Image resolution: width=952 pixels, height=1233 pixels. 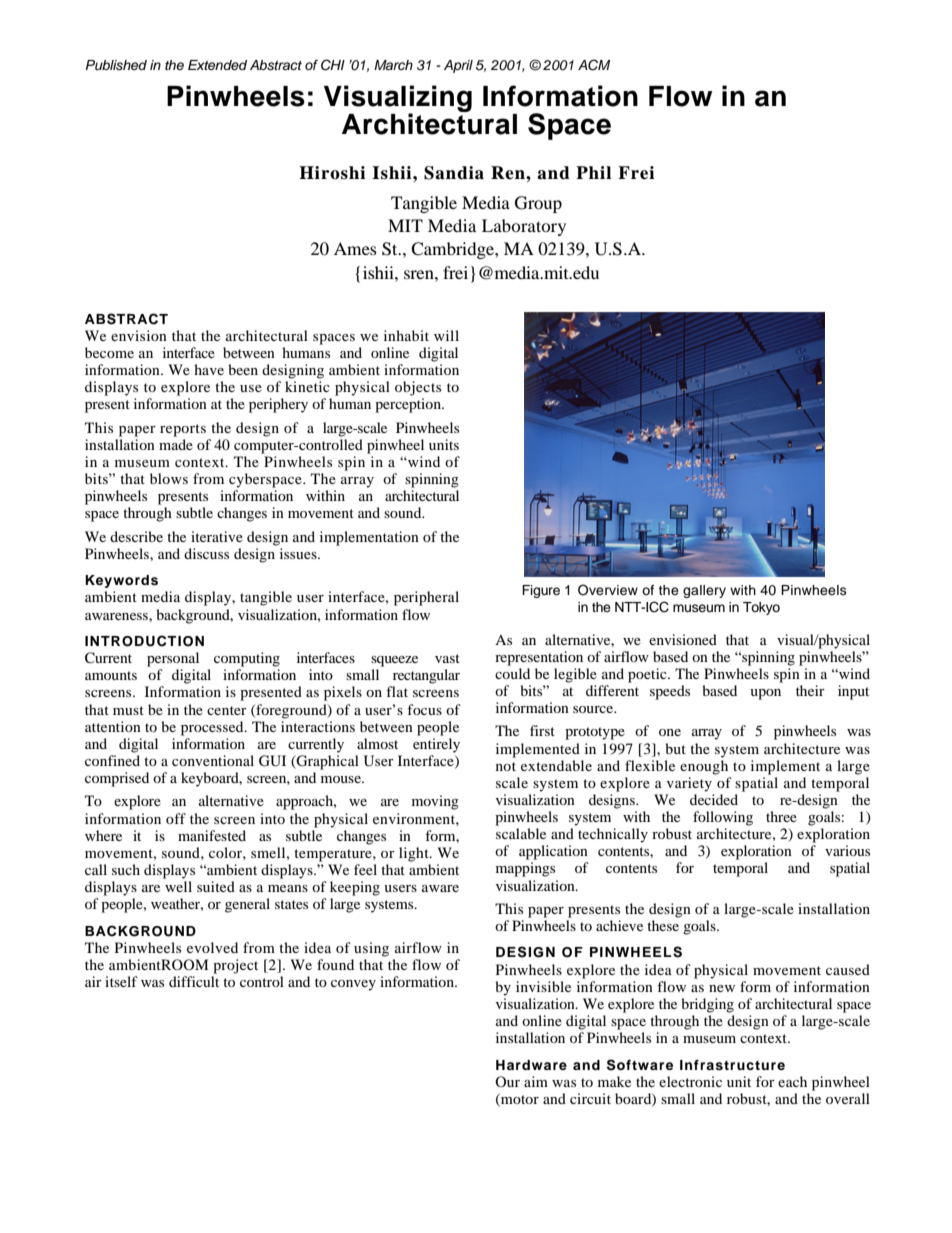 I want to click on Hardware, so click(x=531, y=1065).
